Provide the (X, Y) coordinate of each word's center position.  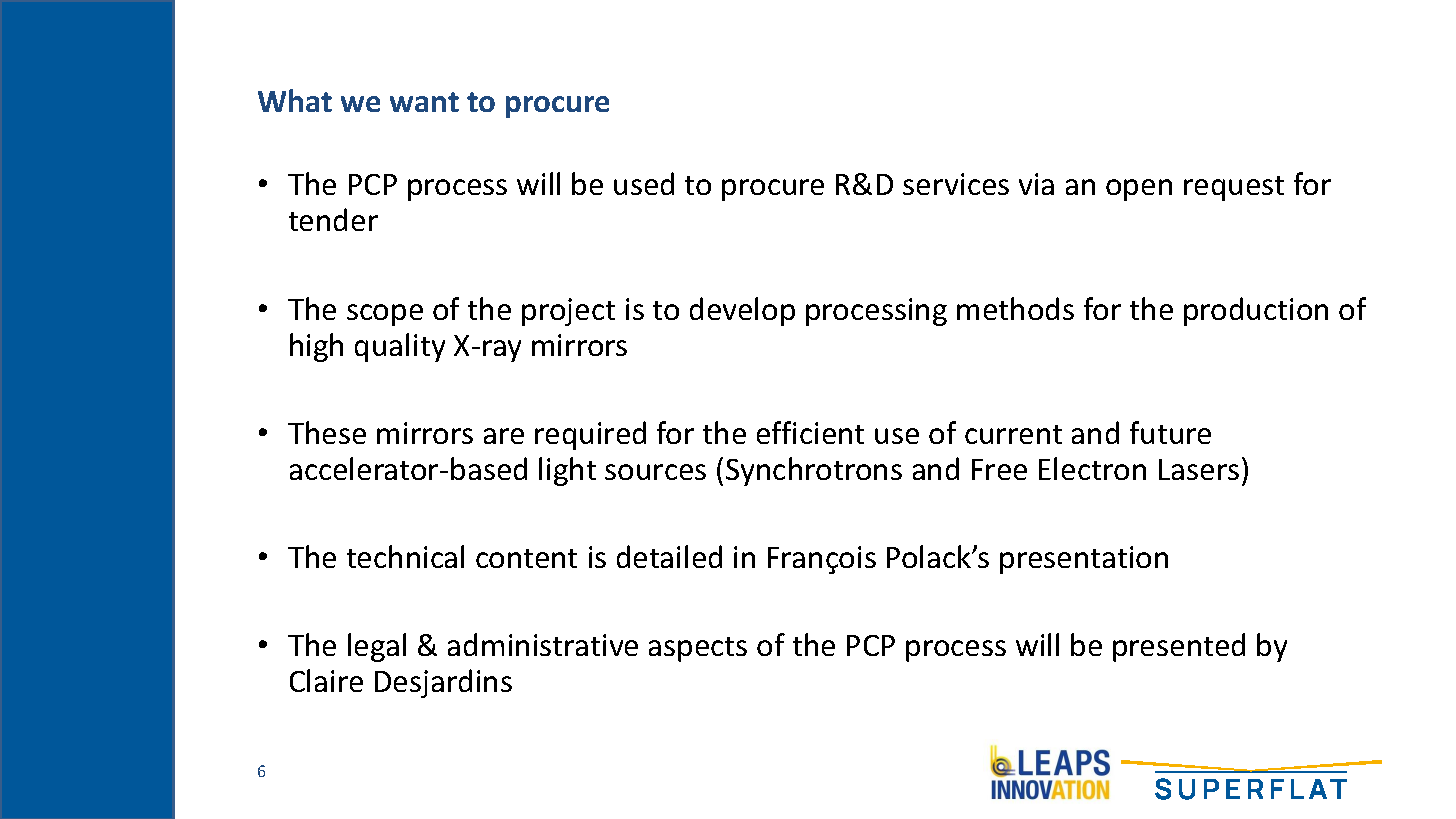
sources (655, 472)
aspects (698, 649)
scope (385, 315)
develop (742, 311)
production (1256, 311)
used (644, 183)
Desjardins (443, 683)
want (424, 102)
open (1139, 190)
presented (1179, 647)
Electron (1092, 468)
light (567, 471)
